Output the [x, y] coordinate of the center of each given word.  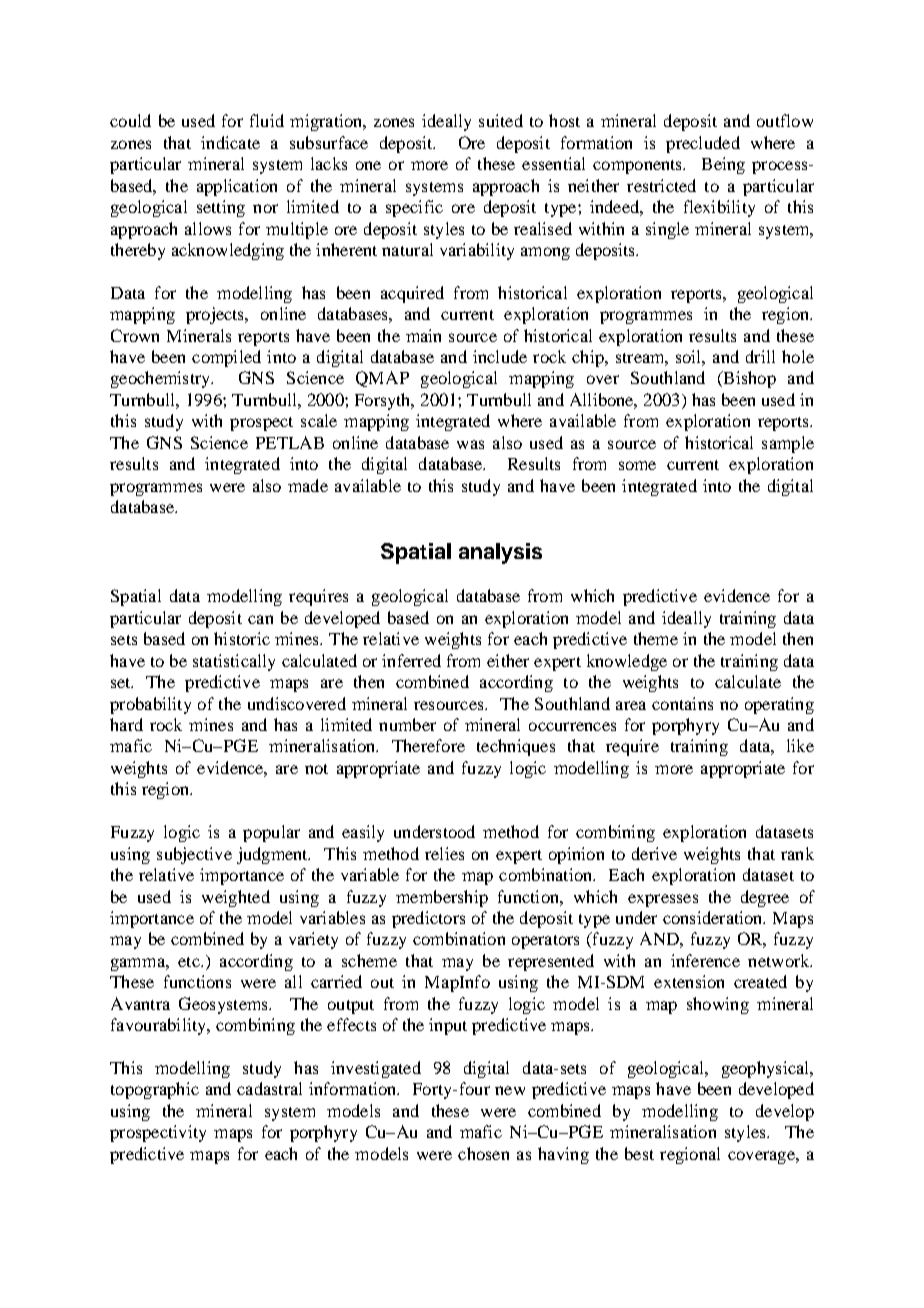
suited [501, 120]
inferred [411, 660]
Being [723, 165]
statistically [234, 662]
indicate [230, 142]
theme [656, 638]
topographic [155, 1090]
